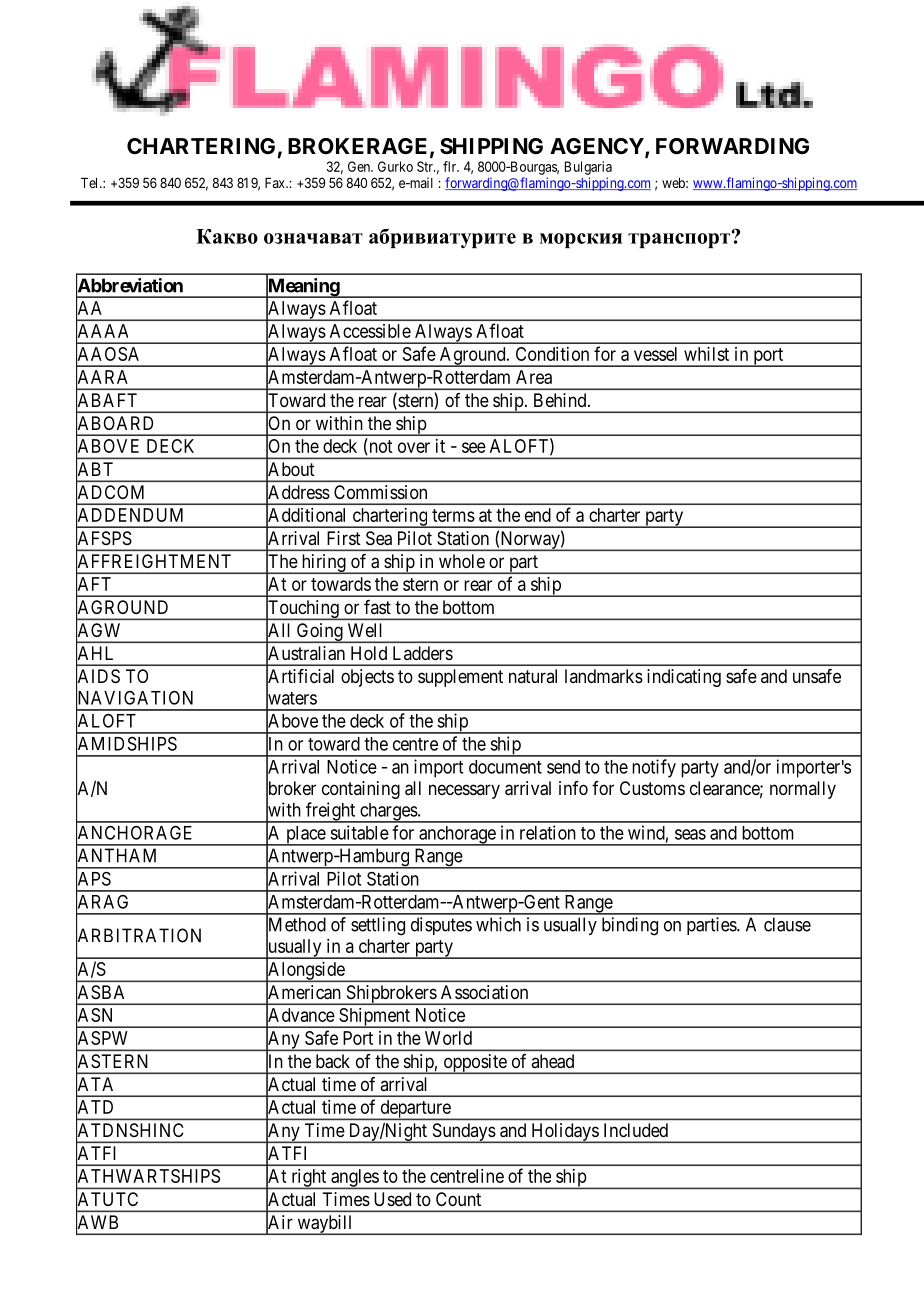 This screenshot has height=1309, width=924. I want to click on whilst, so click(706, 354).
